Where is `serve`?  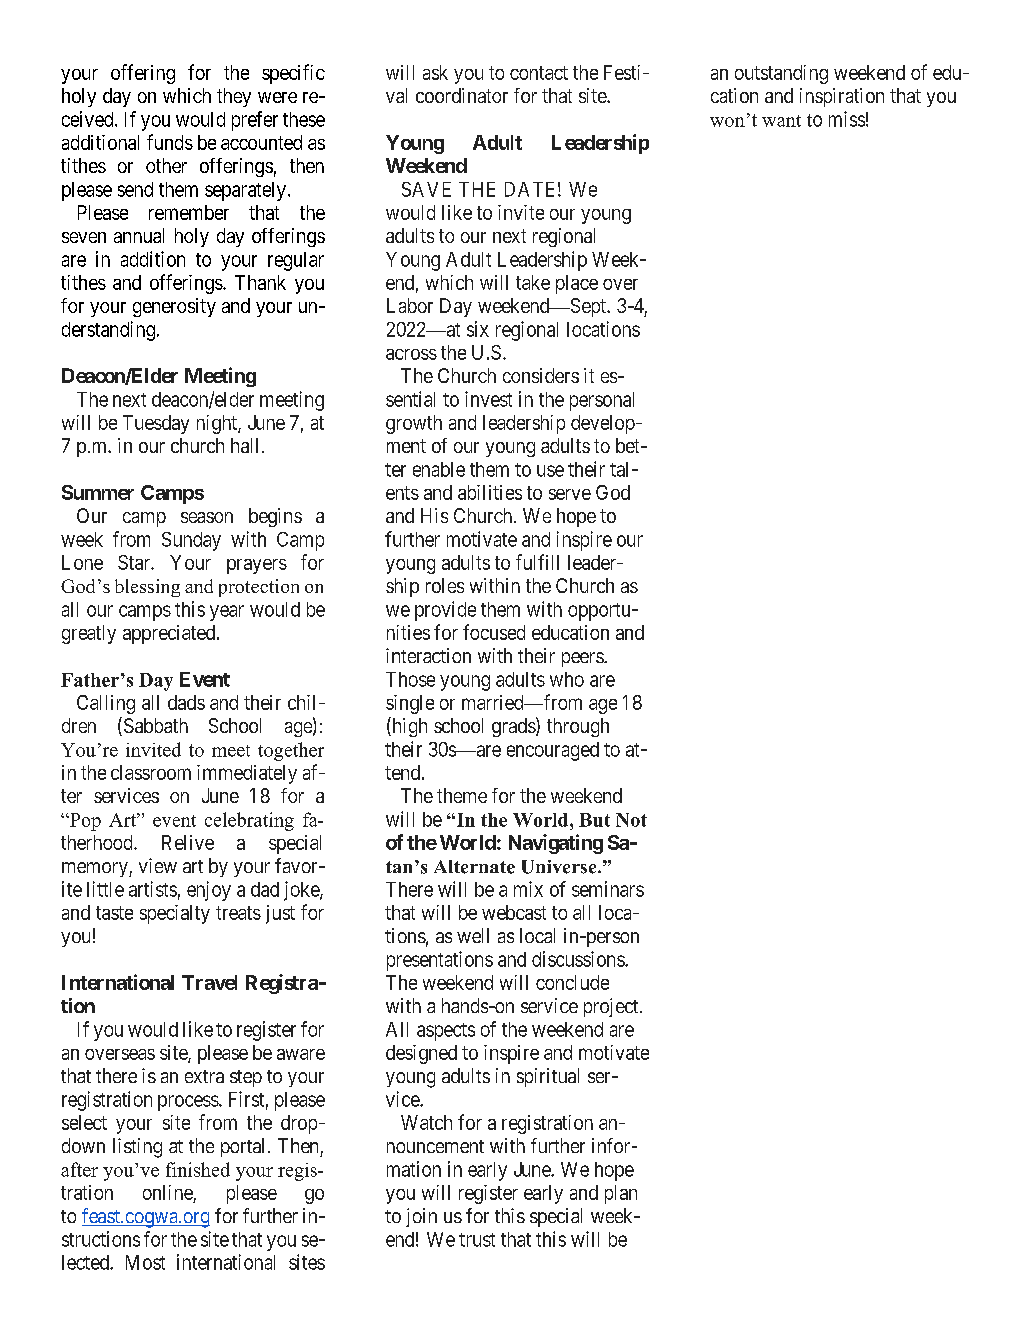
serve is located at coordinates (570, 494).
